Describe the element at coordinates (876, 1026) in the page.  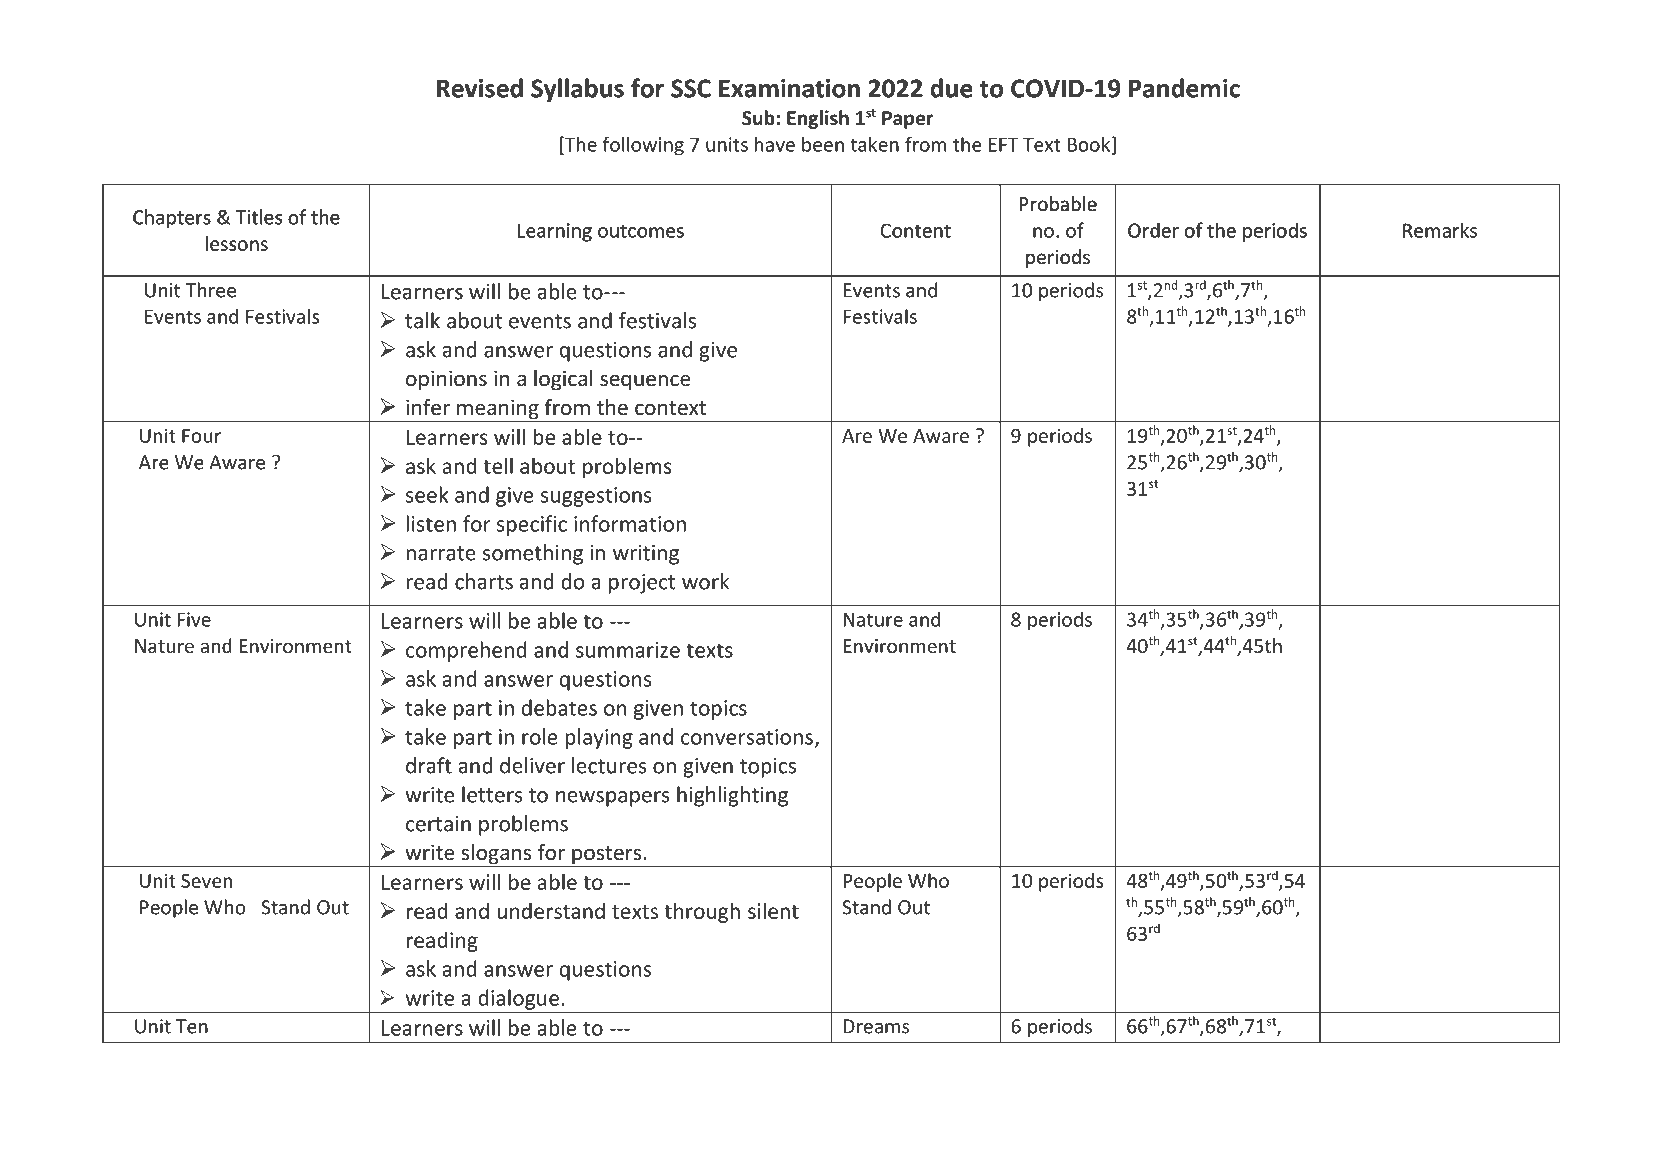
I see `Dreams` at that location.
